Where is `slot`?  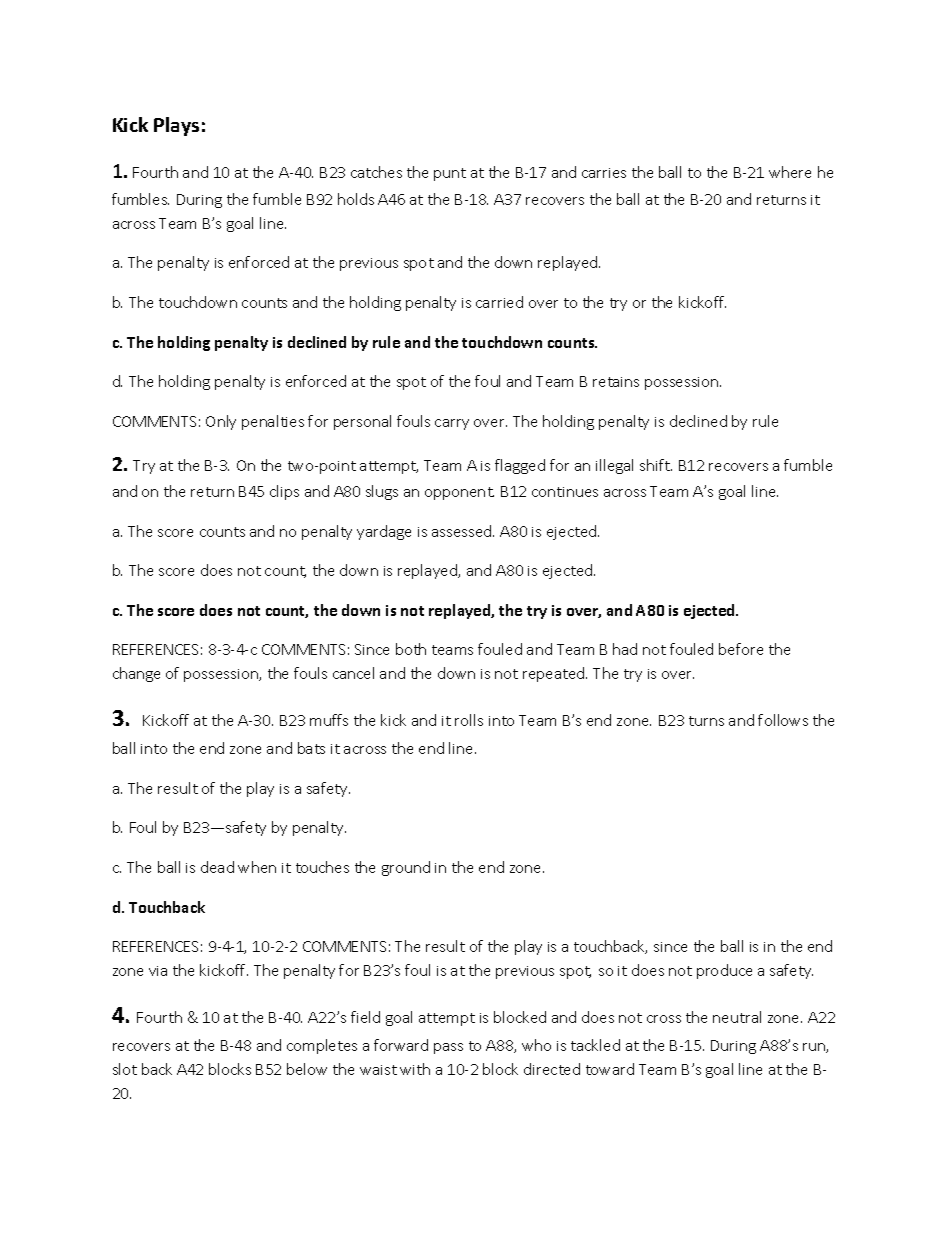
slot is located at coordinates (125, 1069).
